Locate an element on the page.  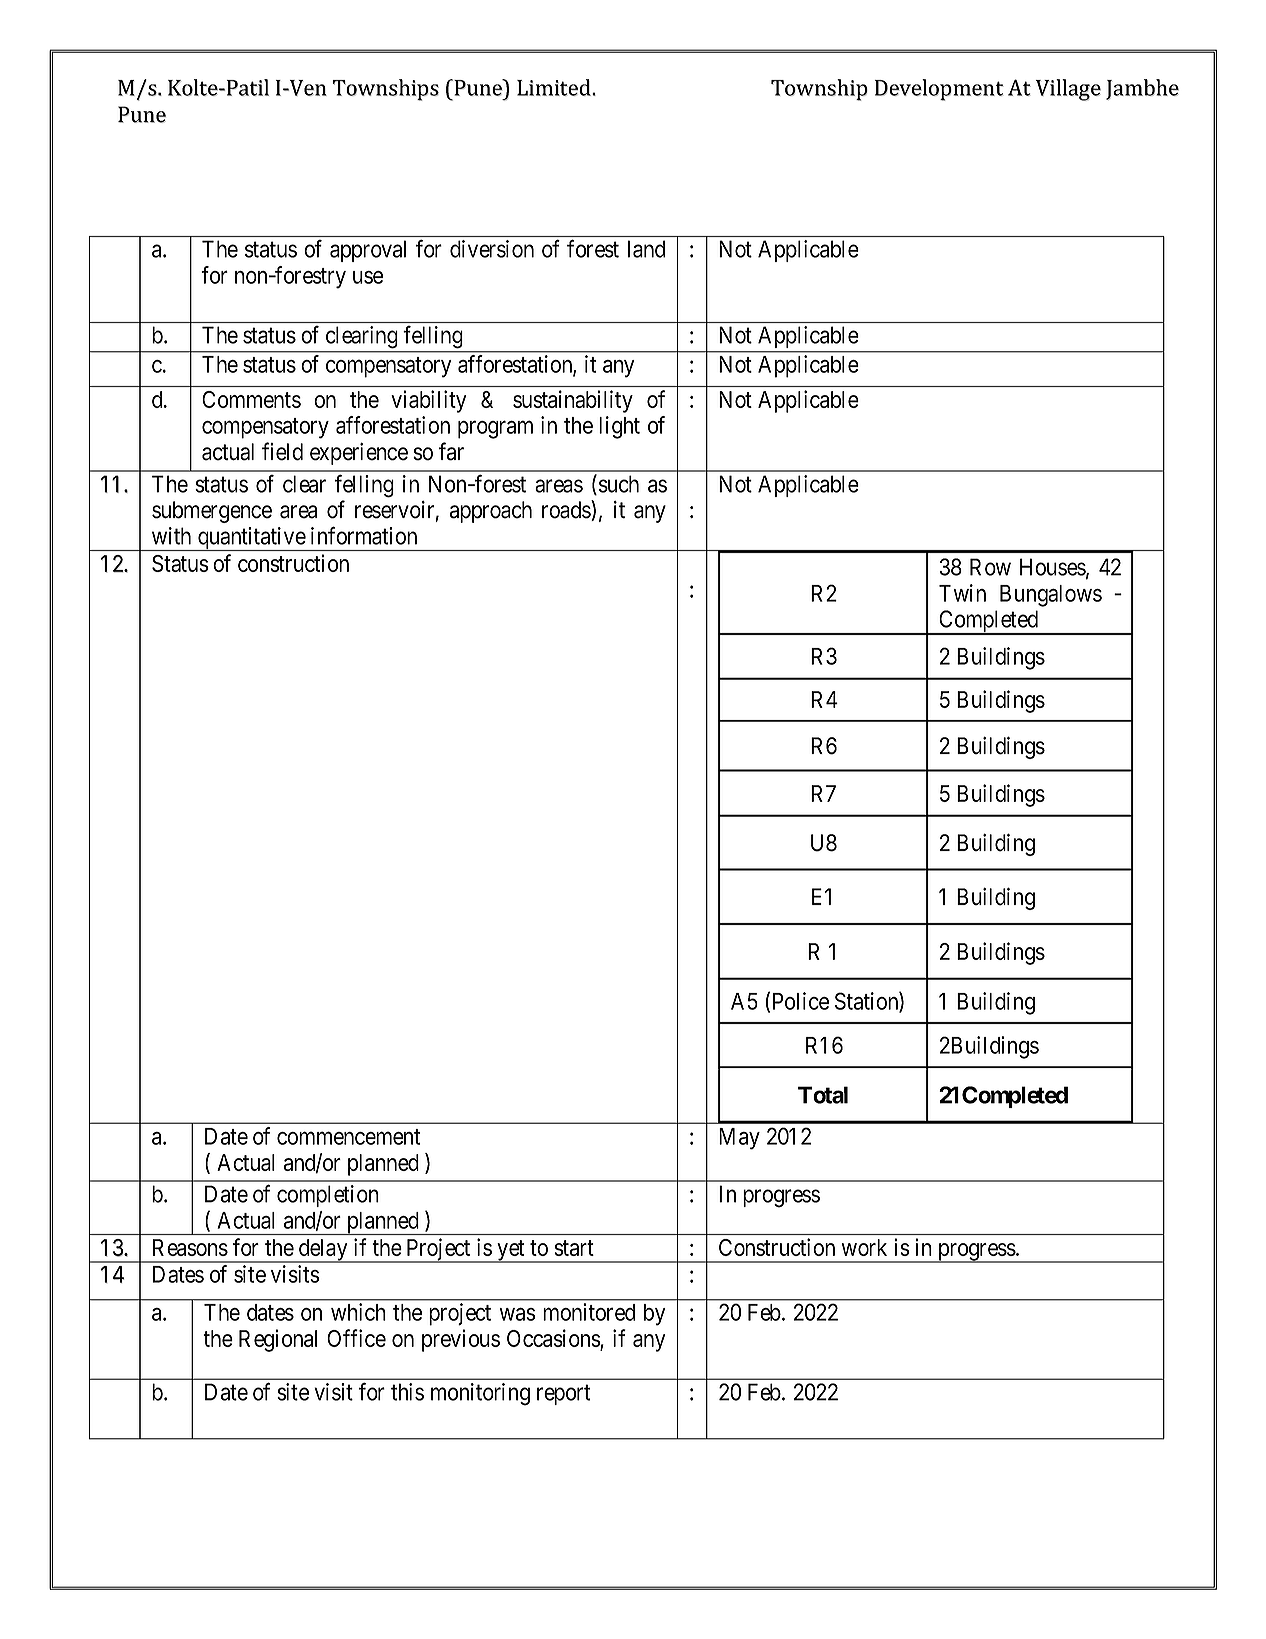
commencement is located at coordinates (348, 1137).
